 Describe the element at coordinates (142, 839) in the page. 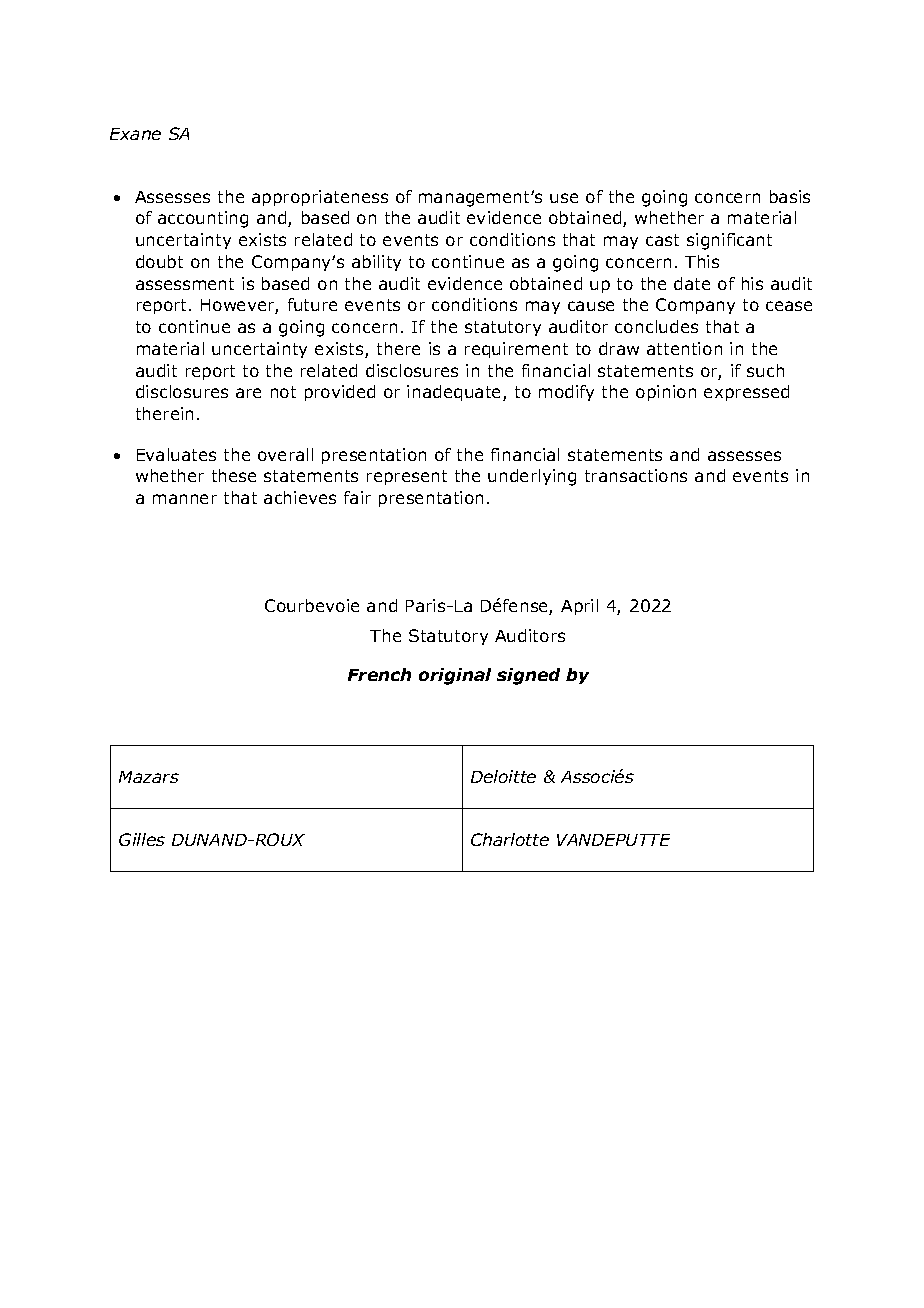

I see `Gilles` at that location.
